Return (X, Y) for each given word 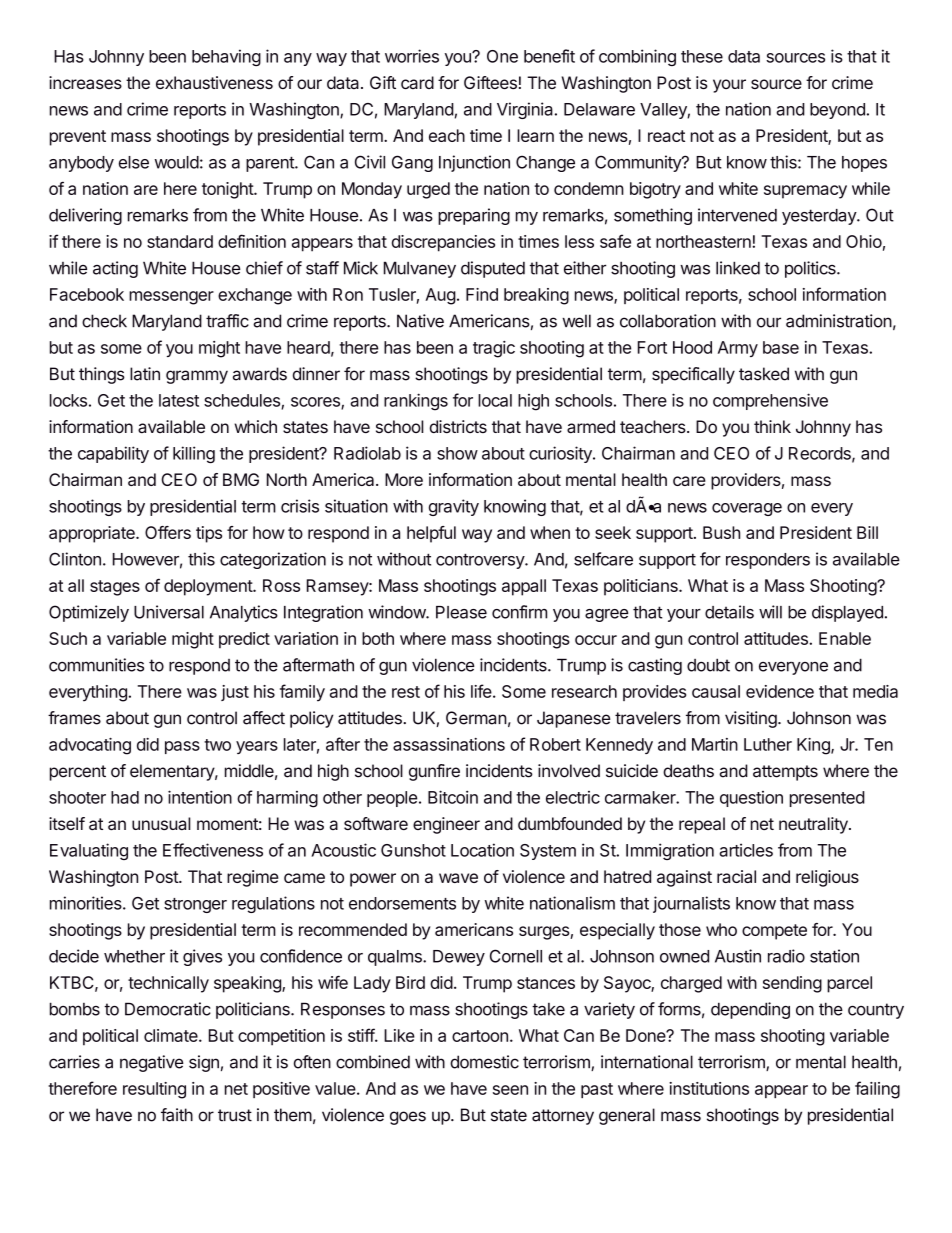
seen (510, 1090)
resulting (154, 1090)
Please (461, 612)
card (417, 82)
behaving (226, 57)
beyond (837, 111)
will (770, 612)
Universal (169, 612)
